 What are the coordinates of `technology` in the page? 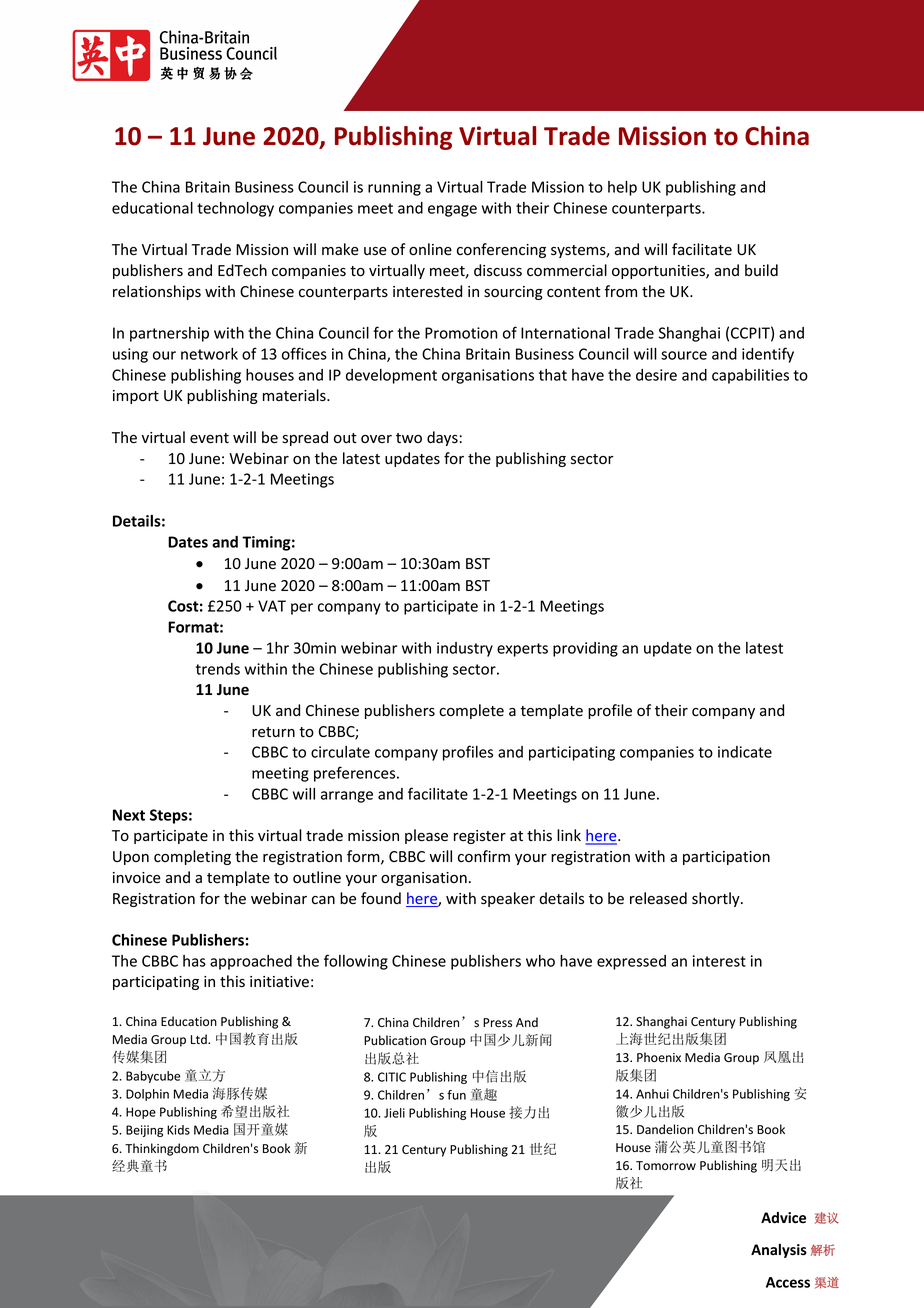 It's located at (235, 209).
